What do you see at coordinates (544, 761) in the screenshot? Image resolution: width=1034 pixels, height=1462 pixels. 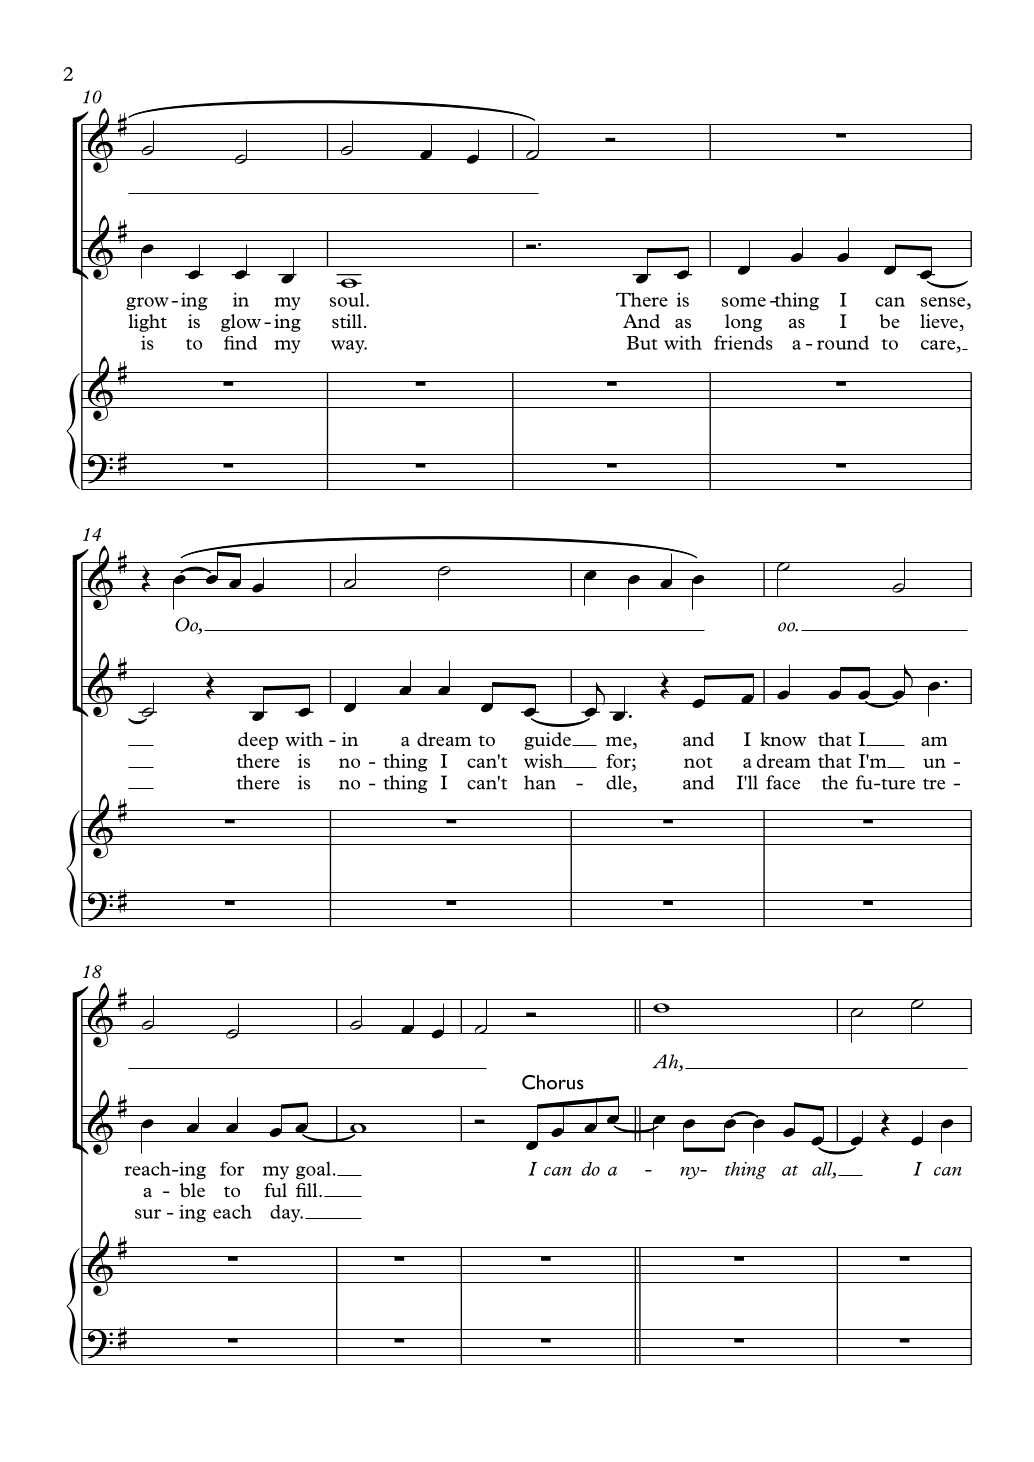 I see `wish` at bounding box center [544, 761].
